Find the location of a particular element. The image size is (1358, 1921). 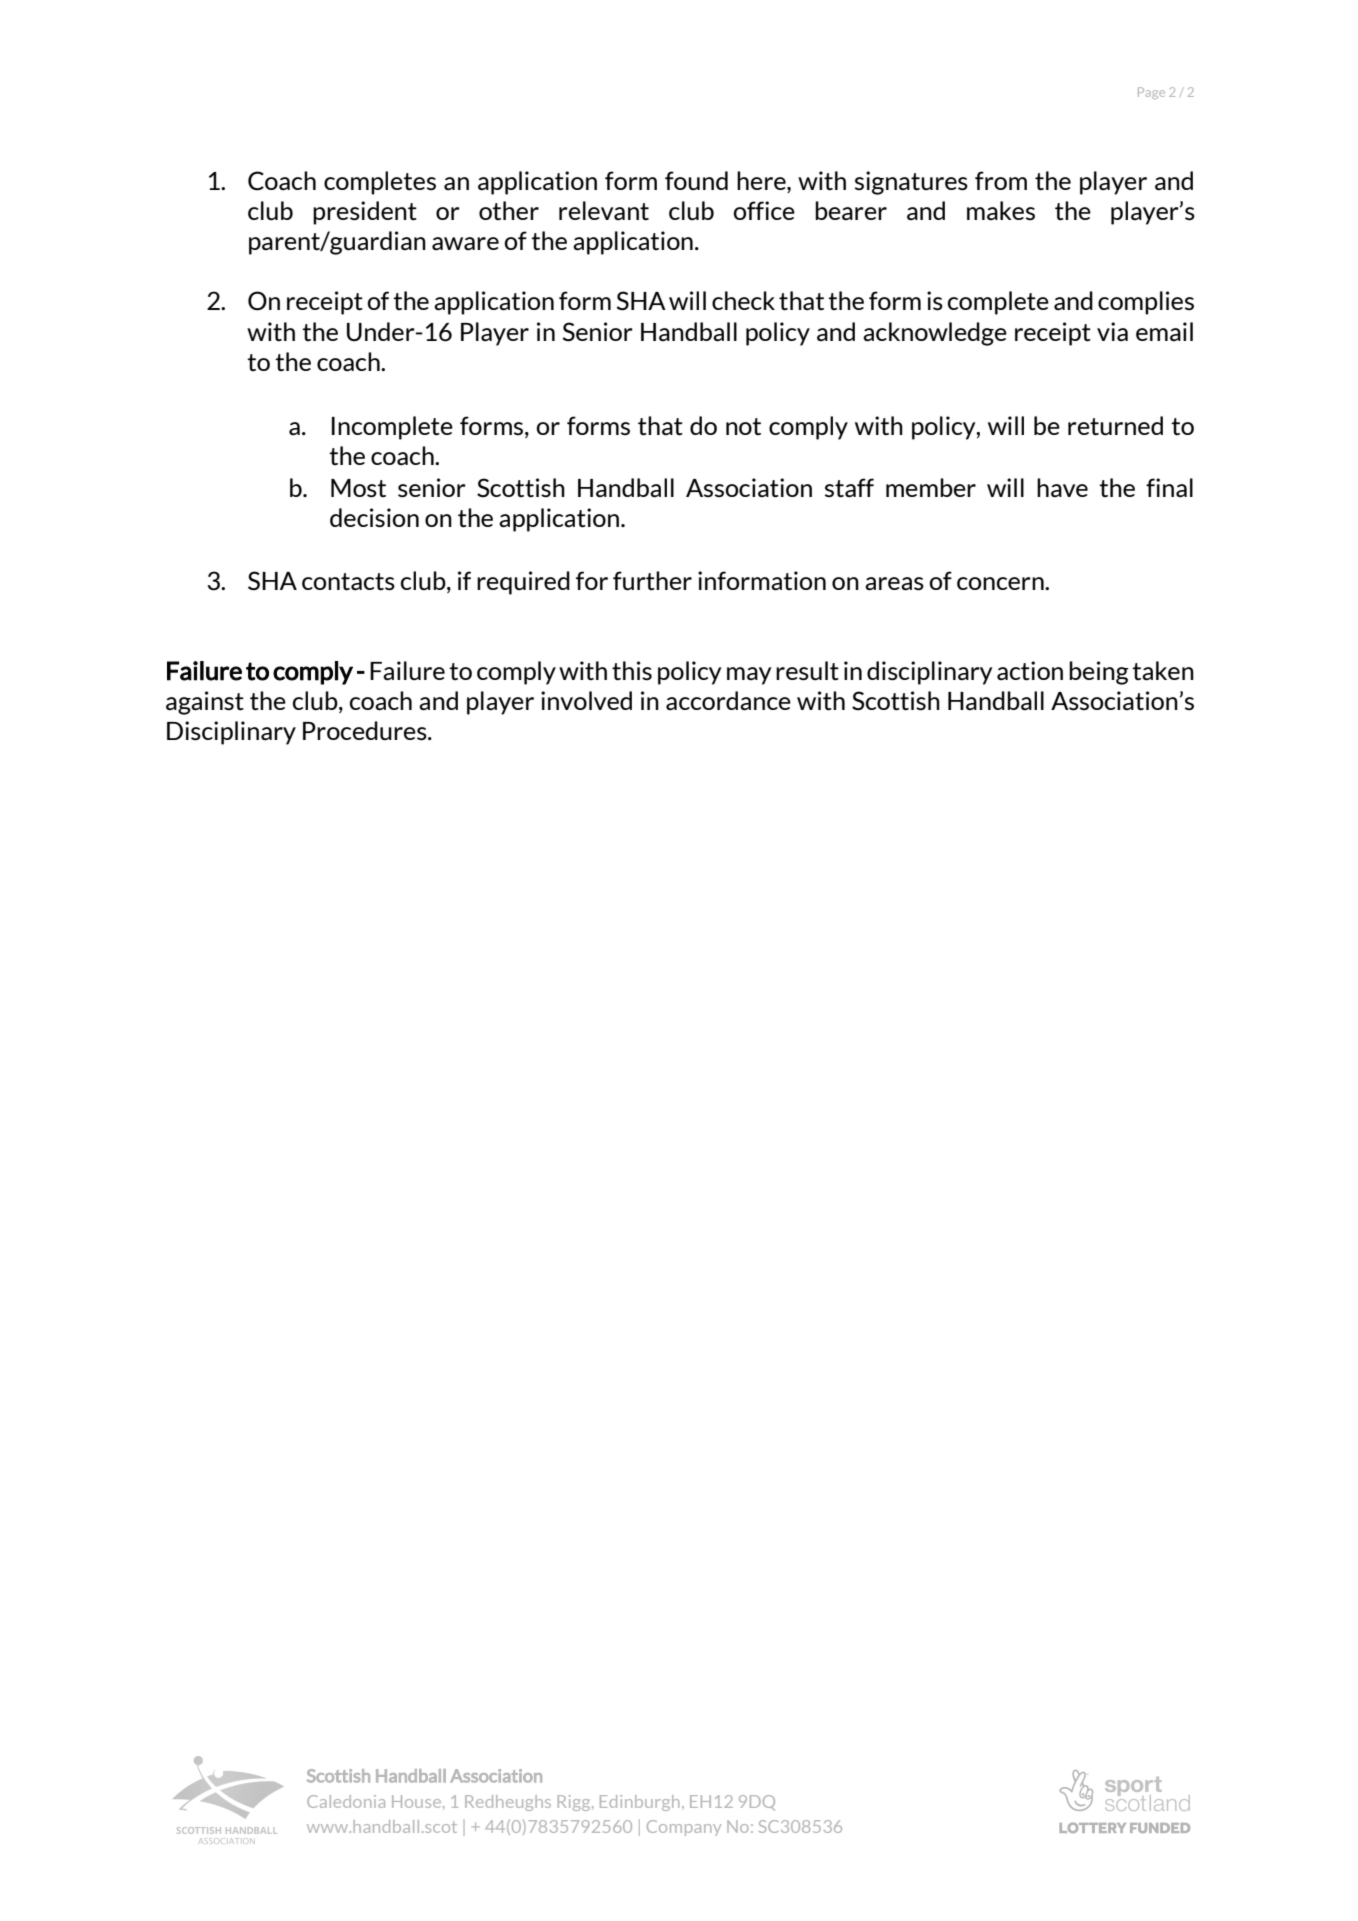

president is located at coordinates (365, 213).
